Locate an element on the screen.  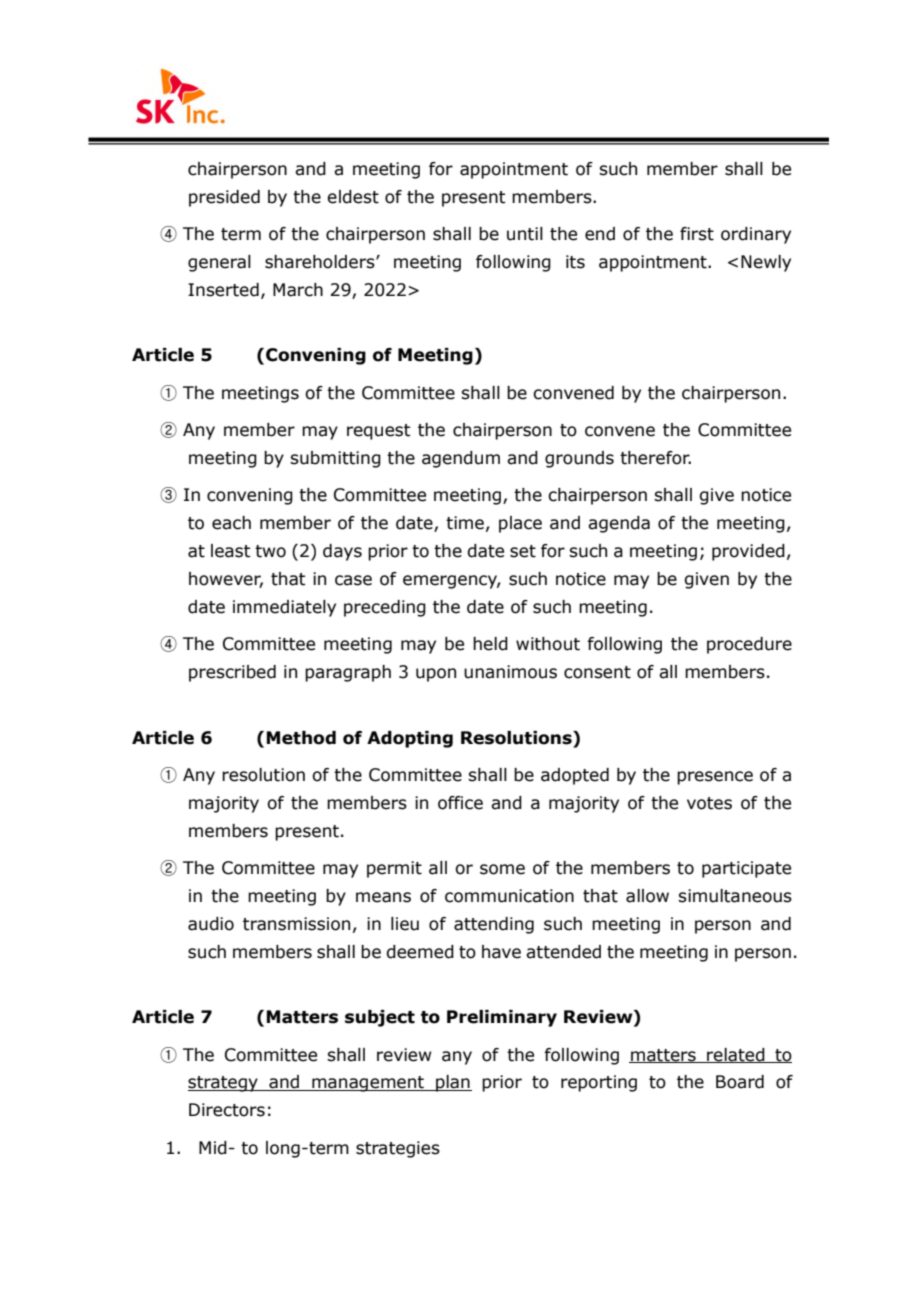
Directors is located at coordinates (227, 1110).
